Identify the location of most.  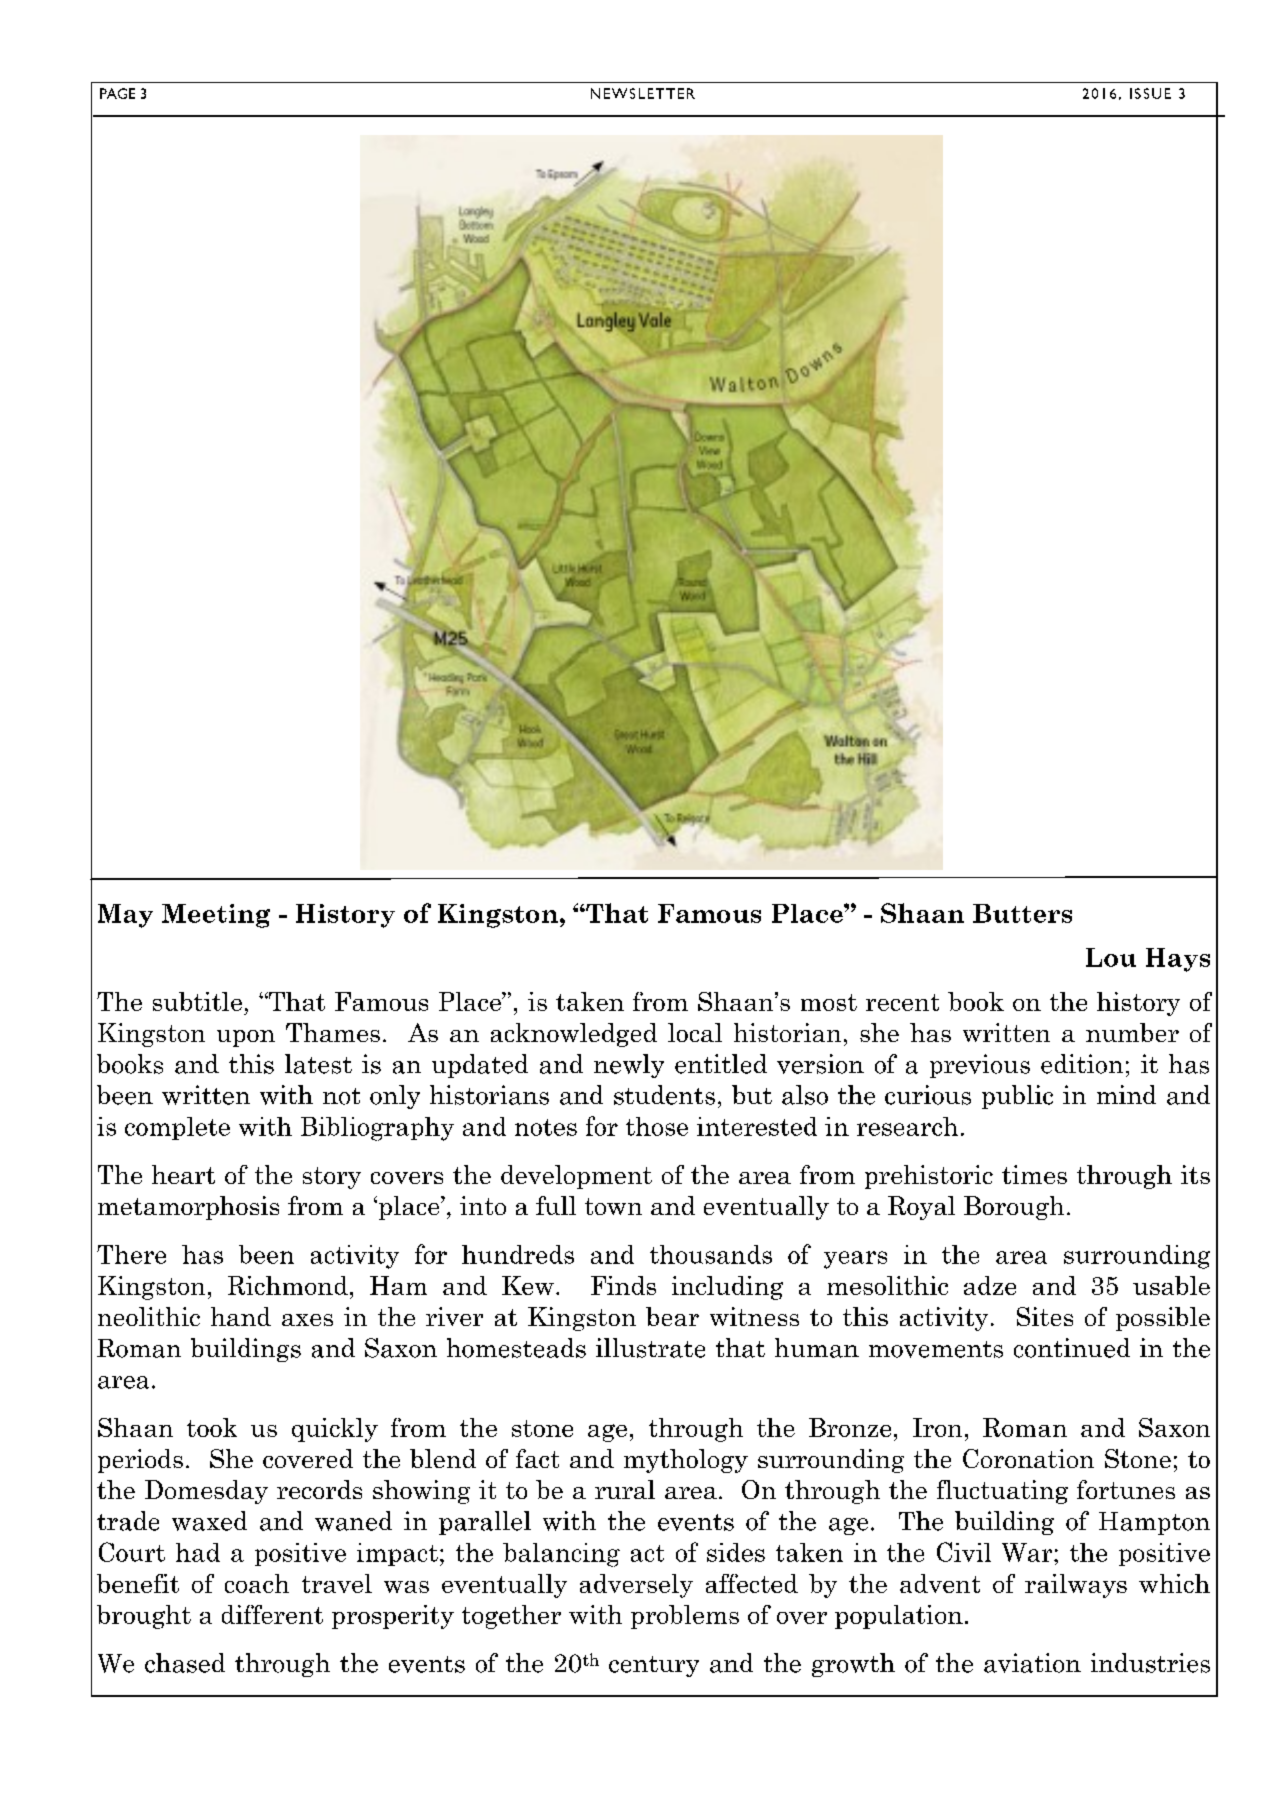
(829, 1002).
